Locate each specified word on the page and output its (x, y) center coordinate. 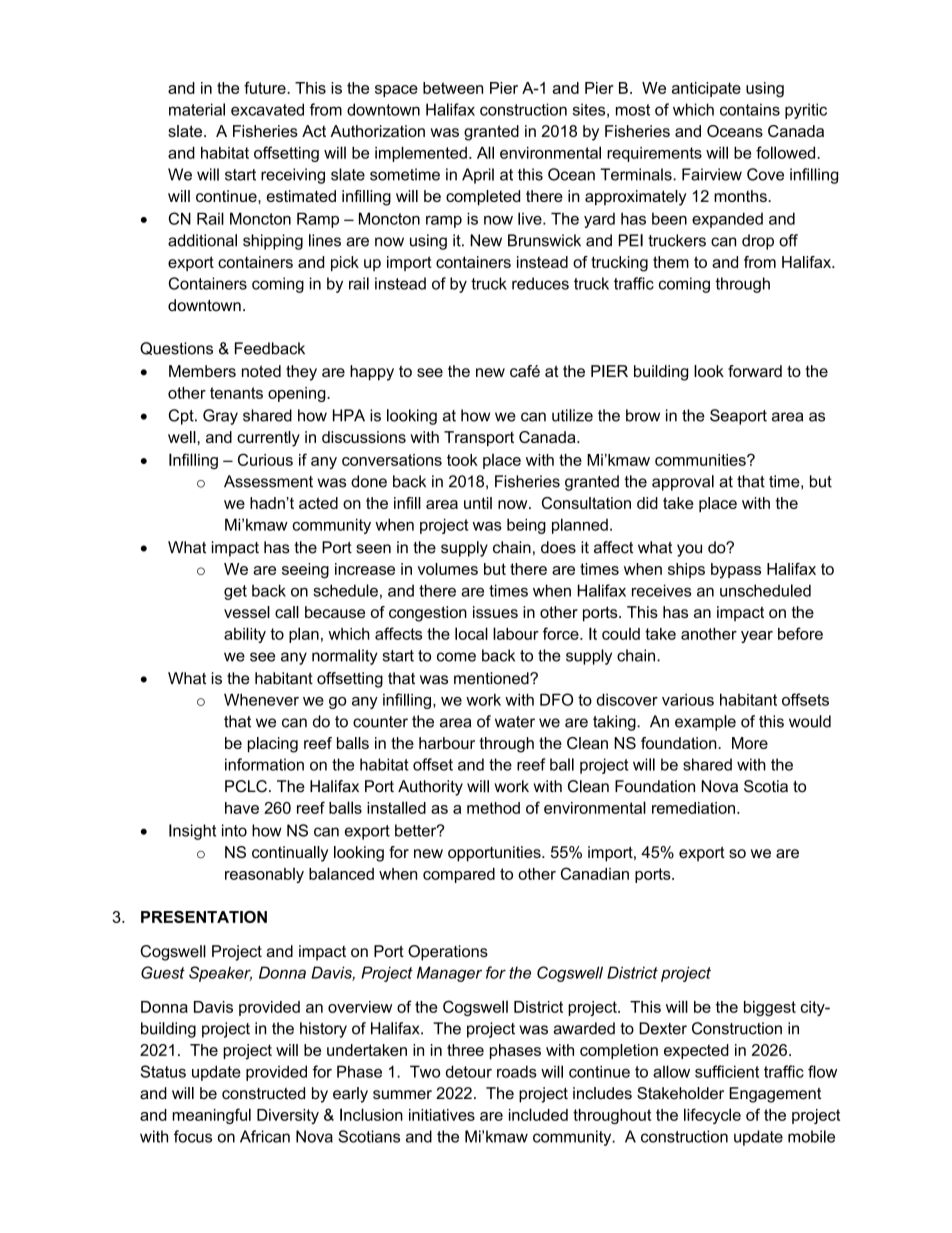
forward (755, 371)
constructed (263, 1093)
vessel (247, 612)
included (538, 1114)
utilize (572, 415)
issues (495, 612)
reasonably (264, 875)
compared (459, 875)
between (453, 88)
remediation (693, 808)
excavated (267, 109)
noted (261, 371)
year (757, 637)
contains (750, 109)
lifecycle (712, 1116)
